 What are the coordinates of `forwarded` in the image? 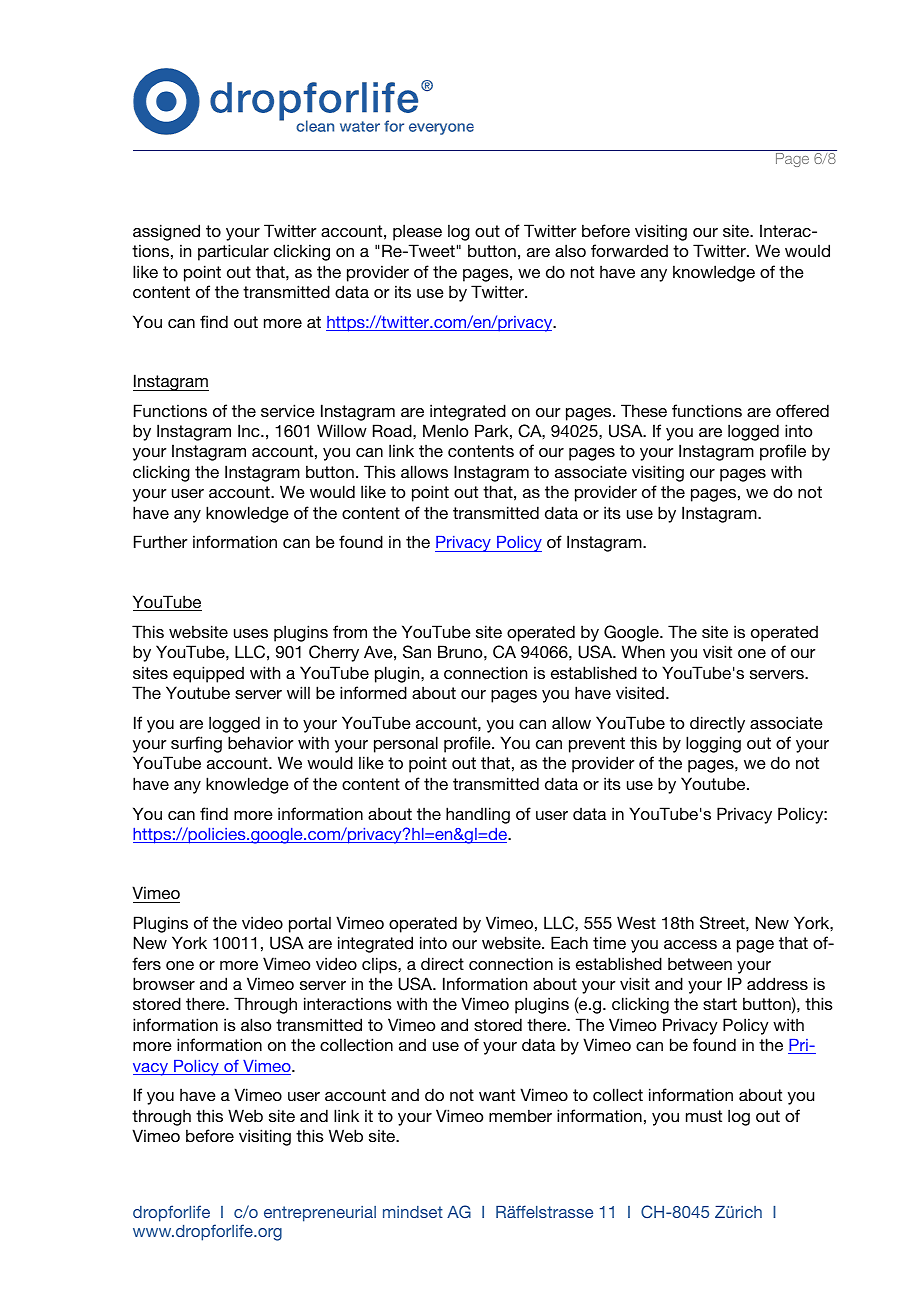 It's located at (629, 250).
